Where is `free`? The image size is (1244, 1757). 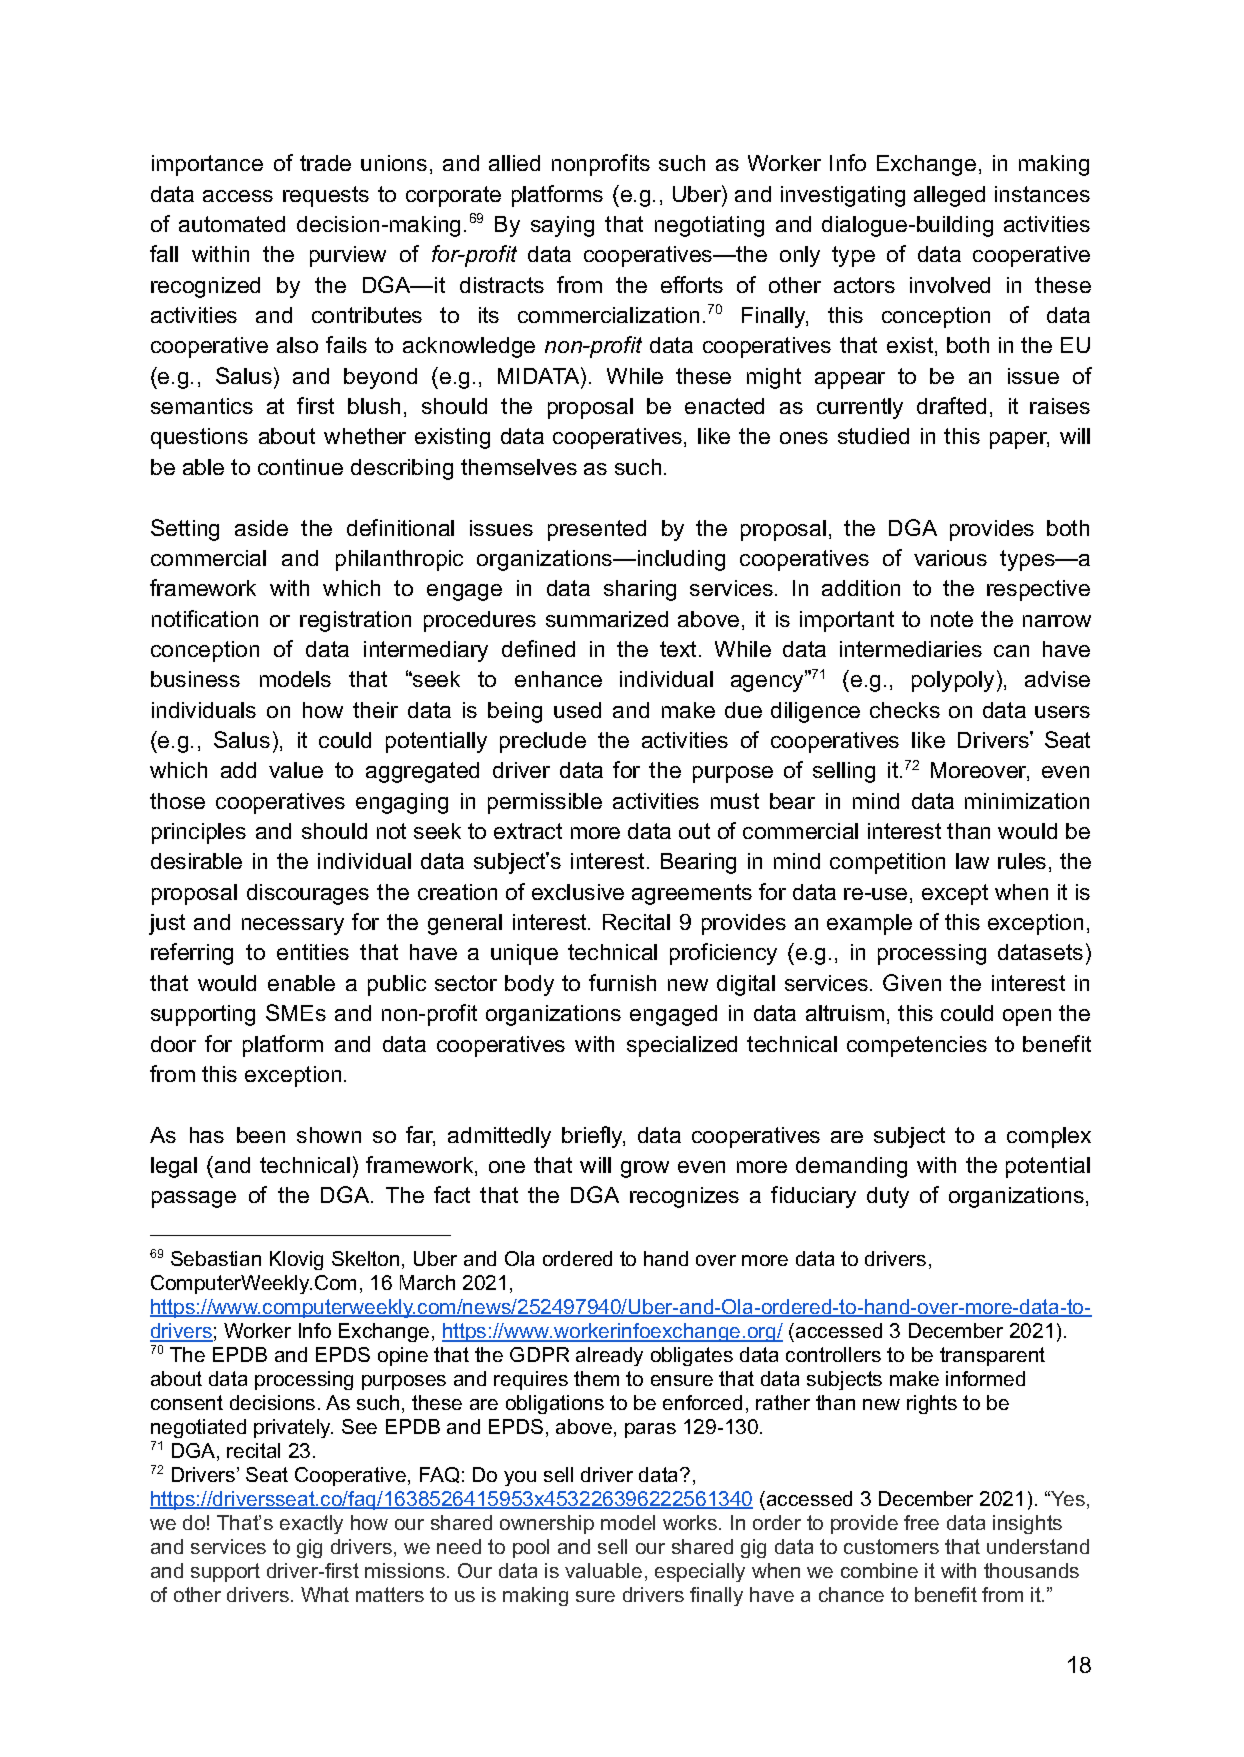
free is located at coordinates (921, 1522).
